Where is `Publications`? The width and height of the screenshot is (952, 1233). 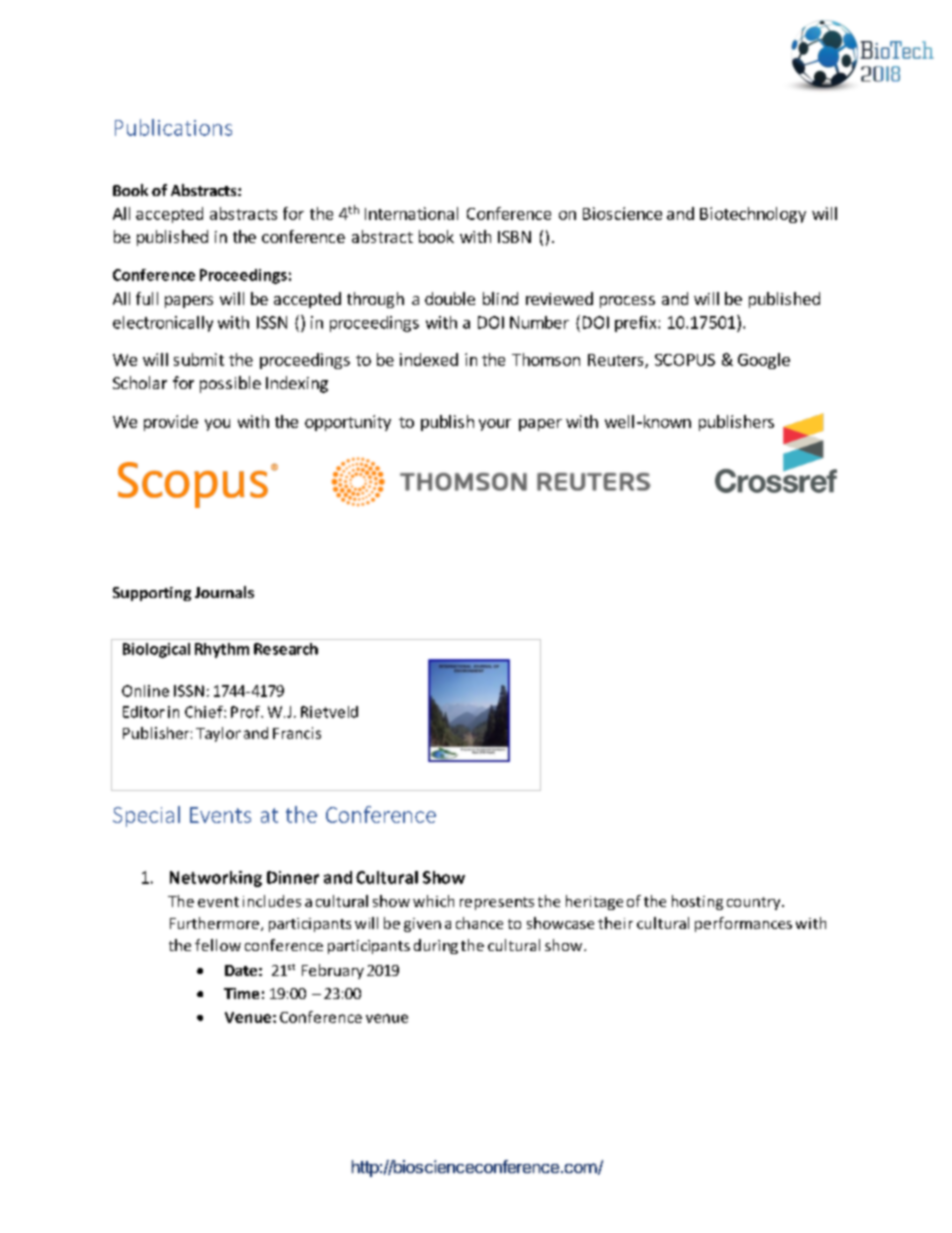
Publications is located at coordinates (173, 127).
